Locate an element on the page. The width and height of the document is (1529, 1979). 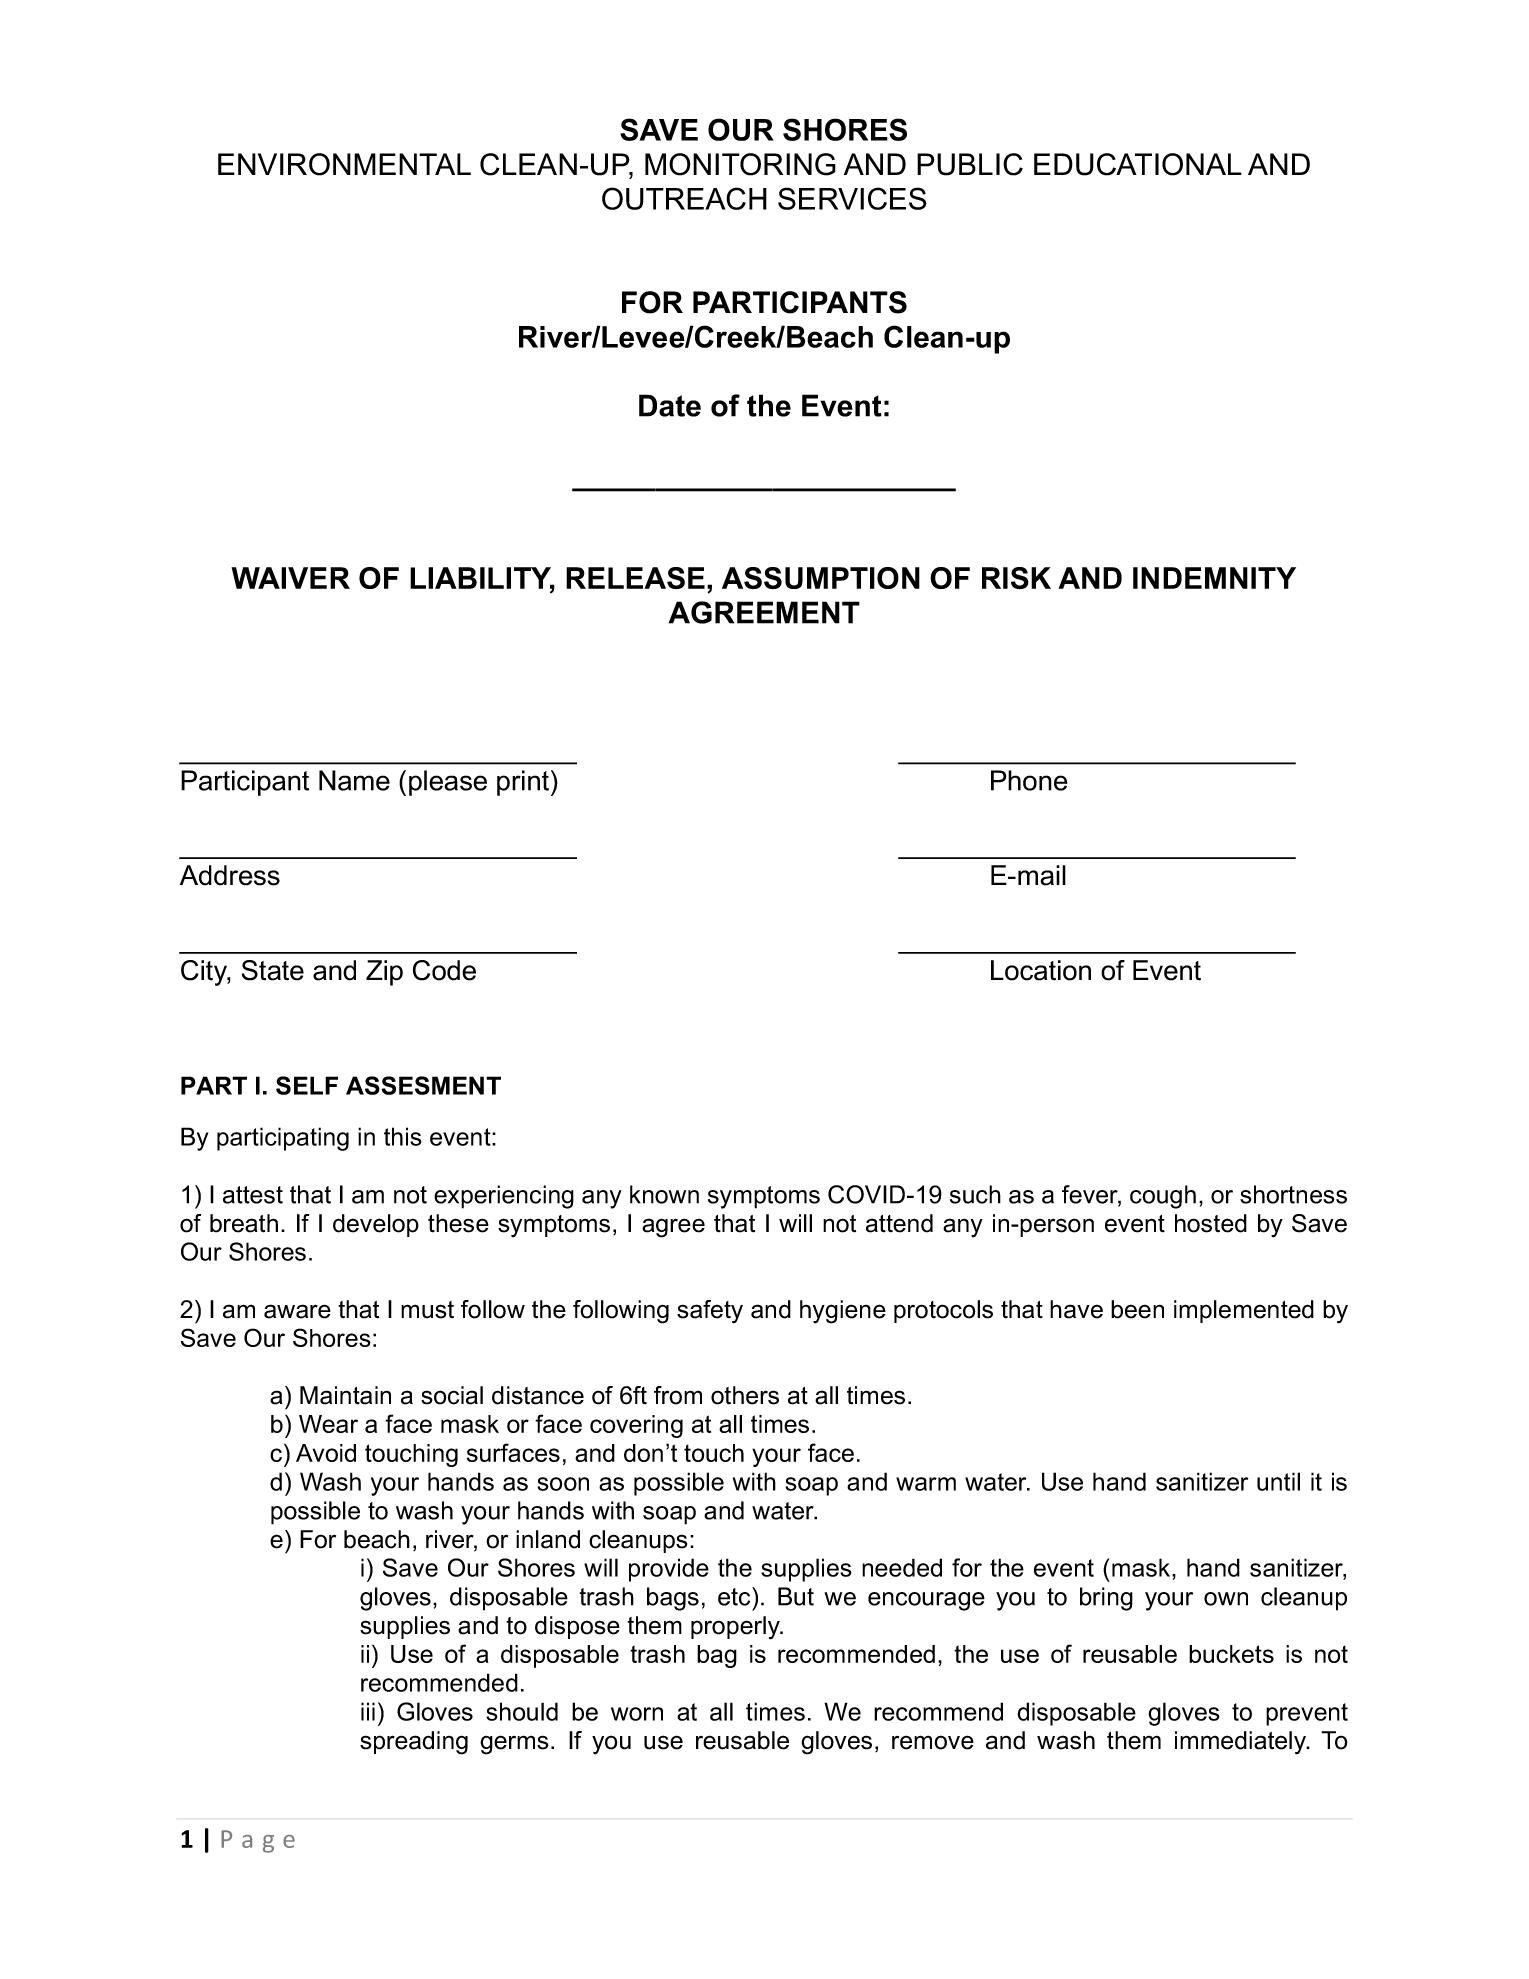
cough is located at coordinates (1163, 1197).
